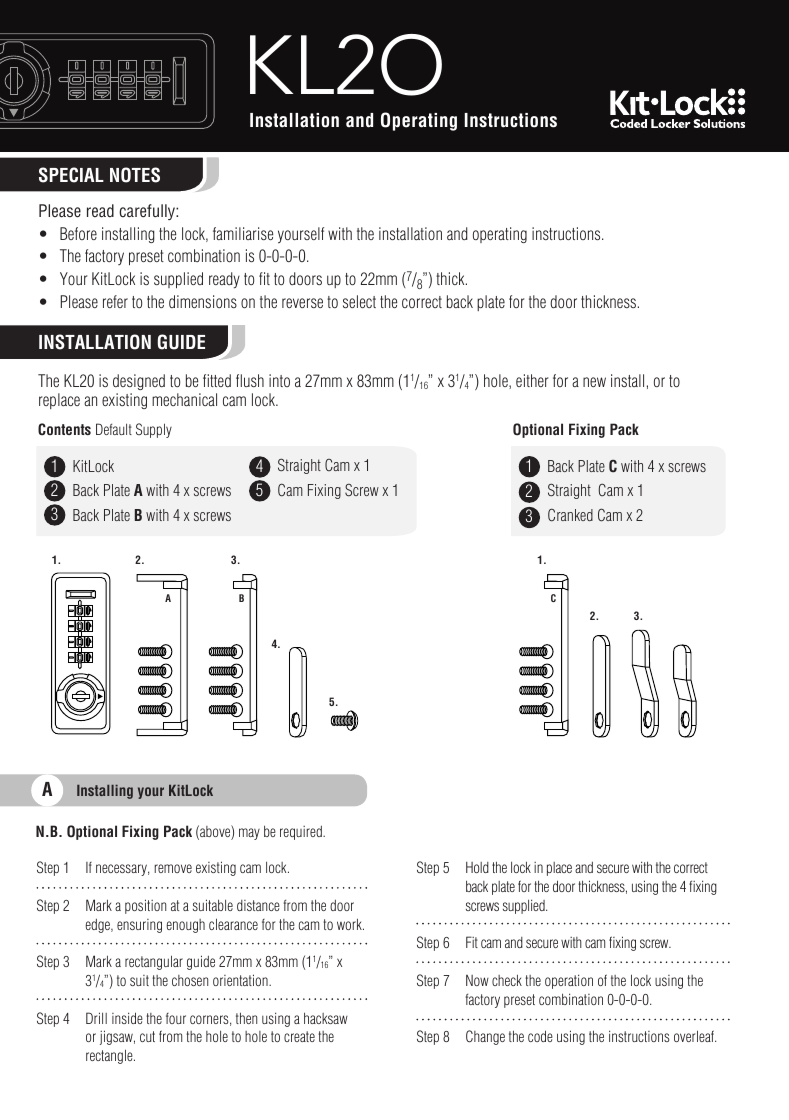 This screenshot has width=789, height=1120. What do you see at coordinates (359, 301) in the screenshot?
I see `select` at bounding box center [359, 301].
